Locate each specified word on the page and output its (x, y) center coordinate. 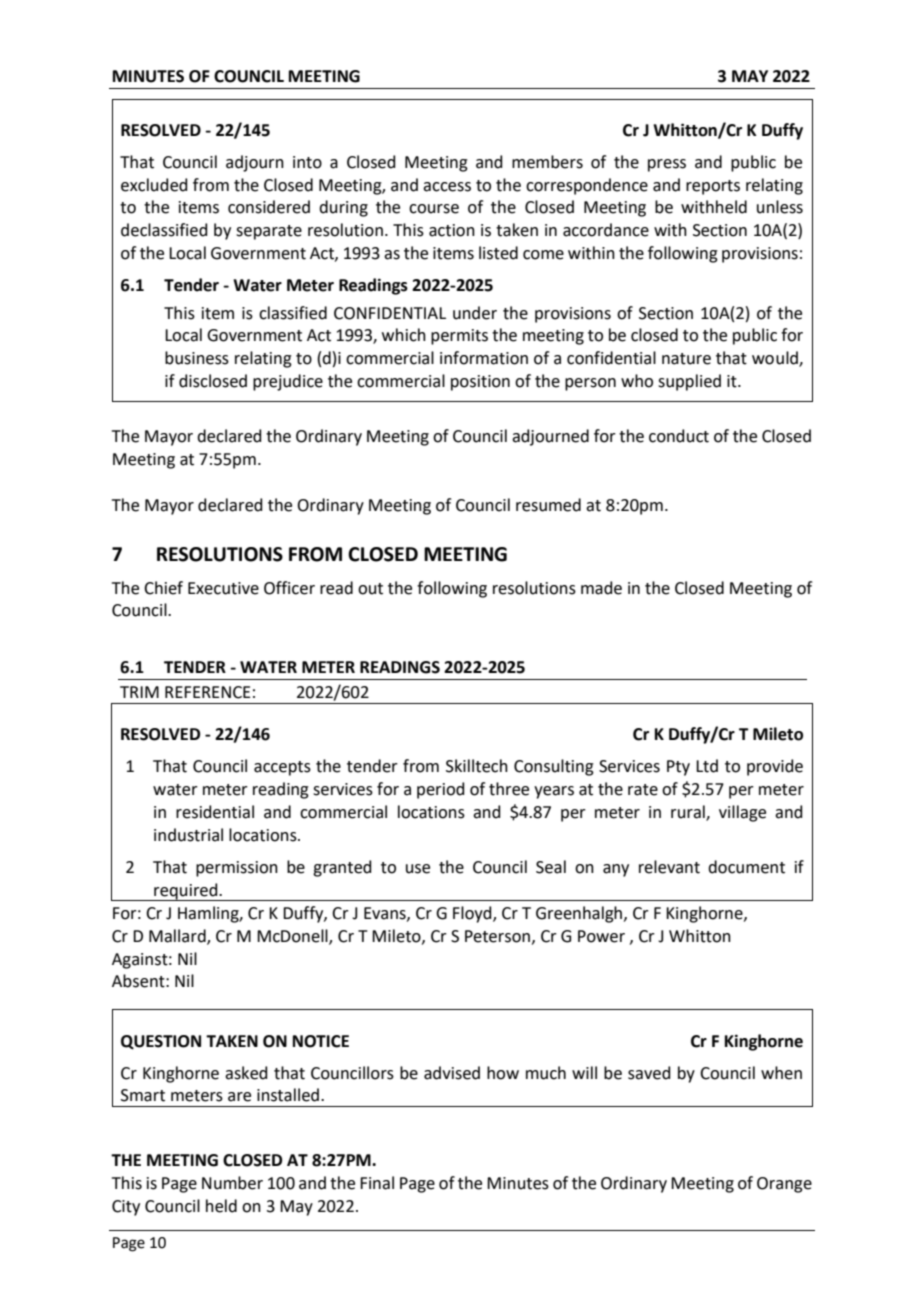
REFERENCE (208, 692)
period (441, 790)
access (447, 187)
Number (232, 1183)
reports (713, 187)
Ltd (707, 766)
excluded (154, 185)
